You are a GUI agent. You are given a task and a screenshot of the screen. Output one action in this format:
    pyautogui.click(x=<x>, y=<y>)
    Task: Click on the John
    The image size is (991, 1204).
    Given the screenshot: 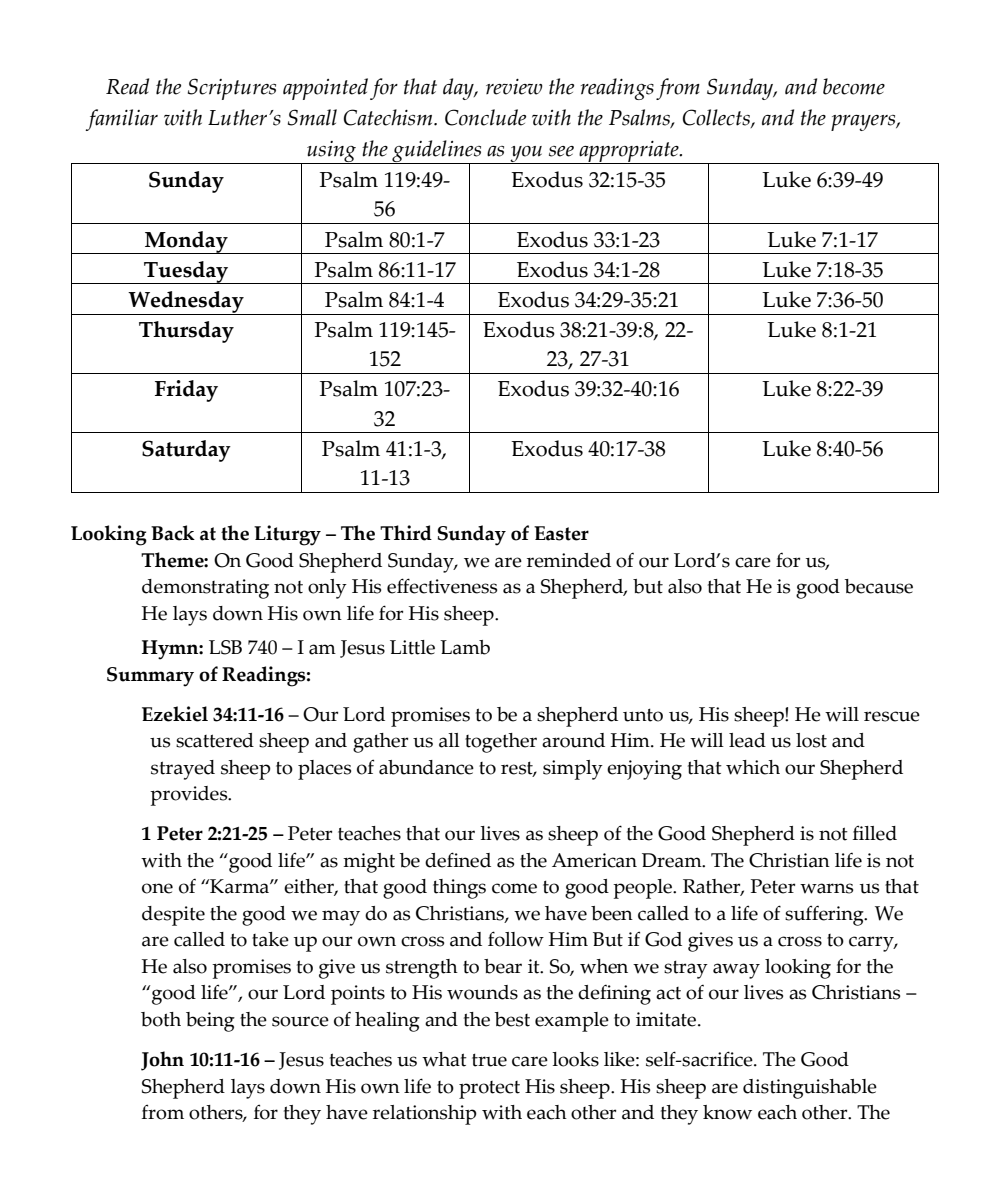 What is the action you would take?
    pyautogui.click(x=162, y=1061)
